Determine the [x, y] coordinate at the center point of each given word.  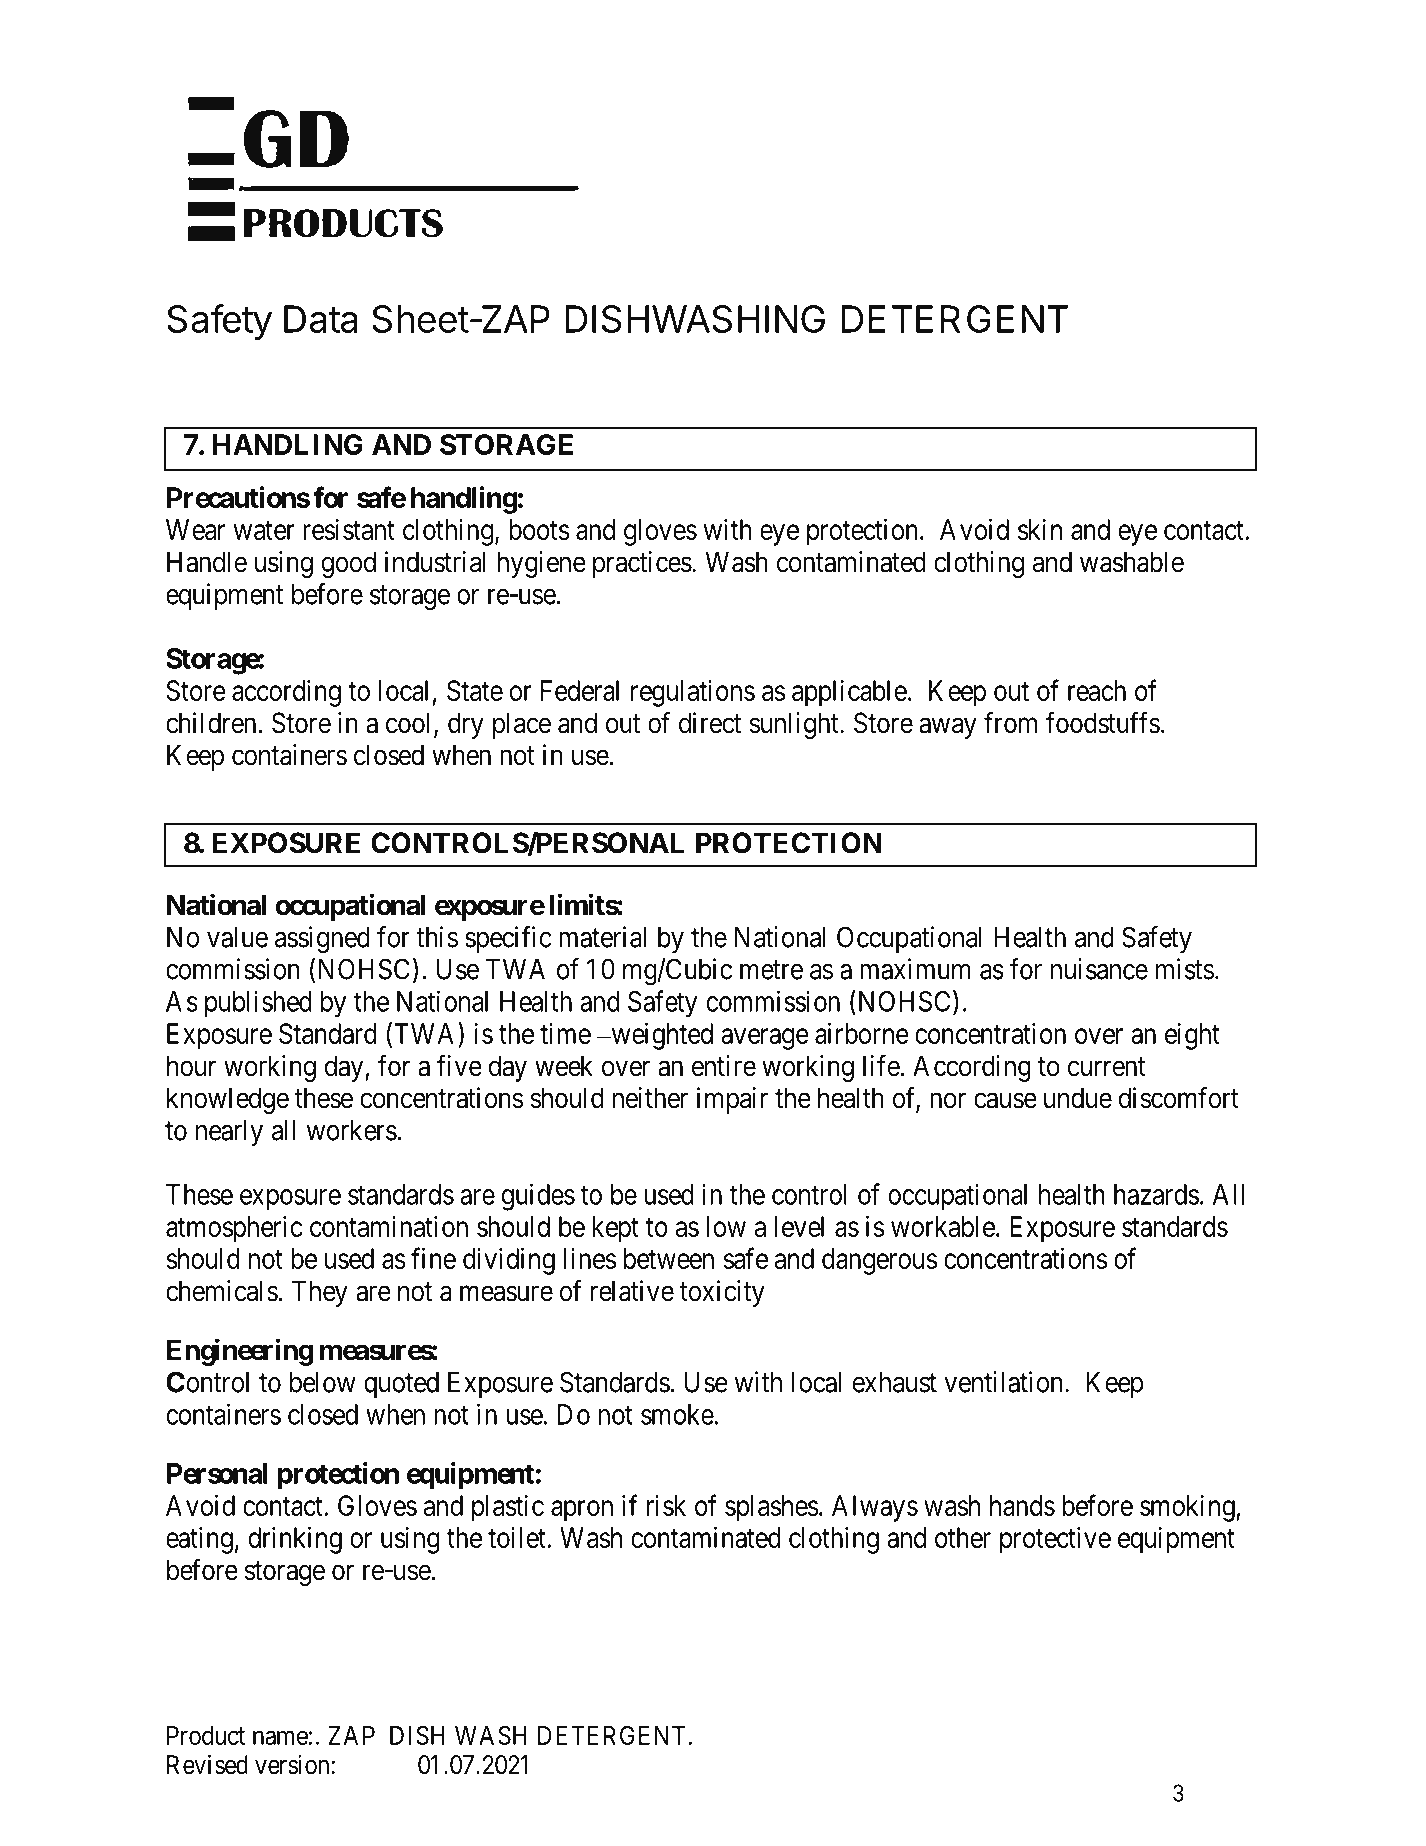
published [258, 1004]
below [323, 1382]
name [280, 1737]
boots [539, 529]
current [1106, 1067]
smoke [677, 1414]
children [212, 723]
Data [321, 319]
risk [666, 1505]
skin [1040, 529]
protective [1055, 1540]
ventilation [1005, 1382]
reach [1097, 690]
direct [710, 723]
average [765, 1039]
